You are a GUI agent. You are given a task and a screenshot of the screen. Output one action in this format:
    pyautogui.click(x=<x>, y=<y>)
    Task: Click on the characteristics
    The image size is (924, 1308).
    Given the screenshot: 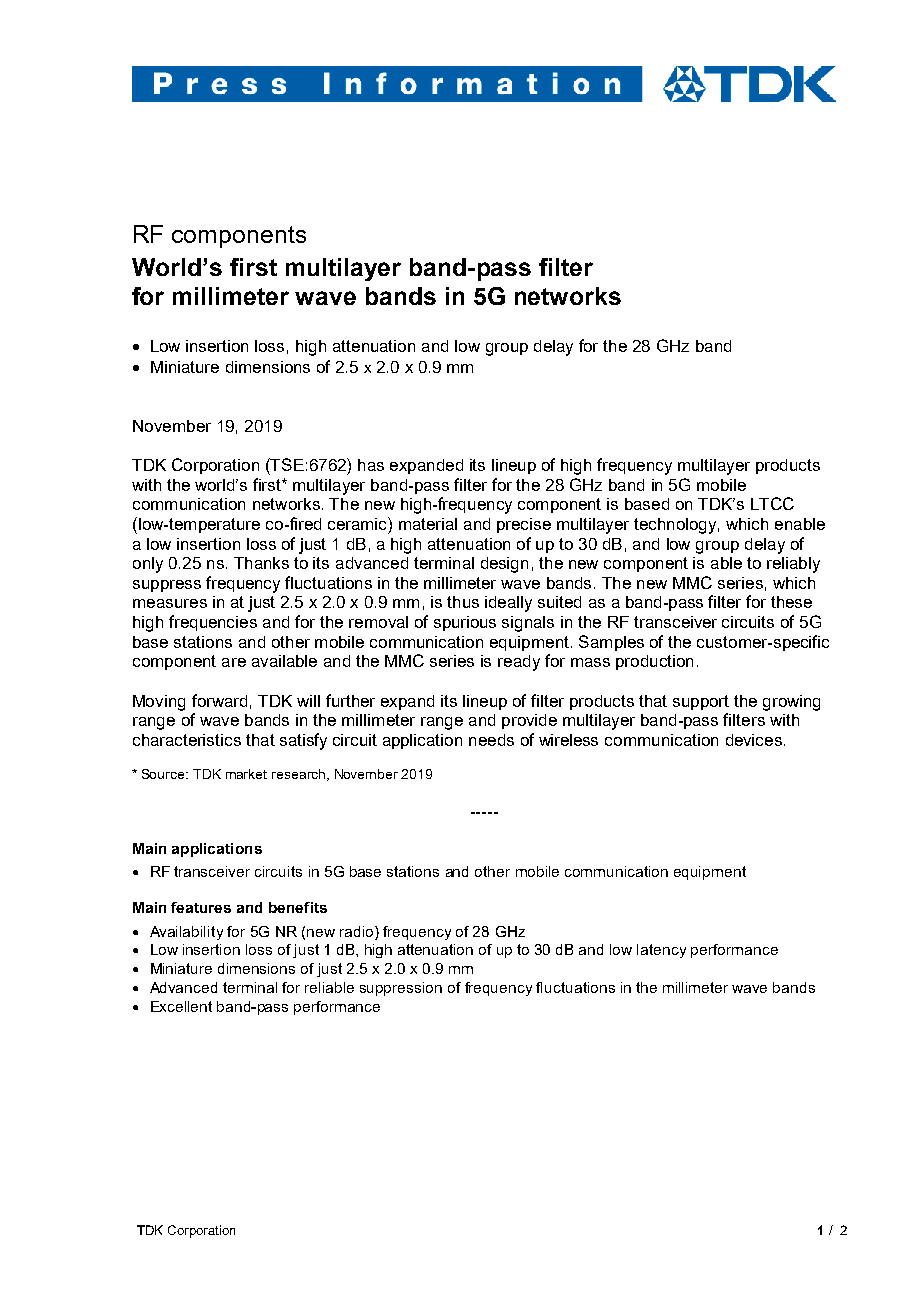 What is the action you would take?
    pyautogui.click(x=187, y=740)
